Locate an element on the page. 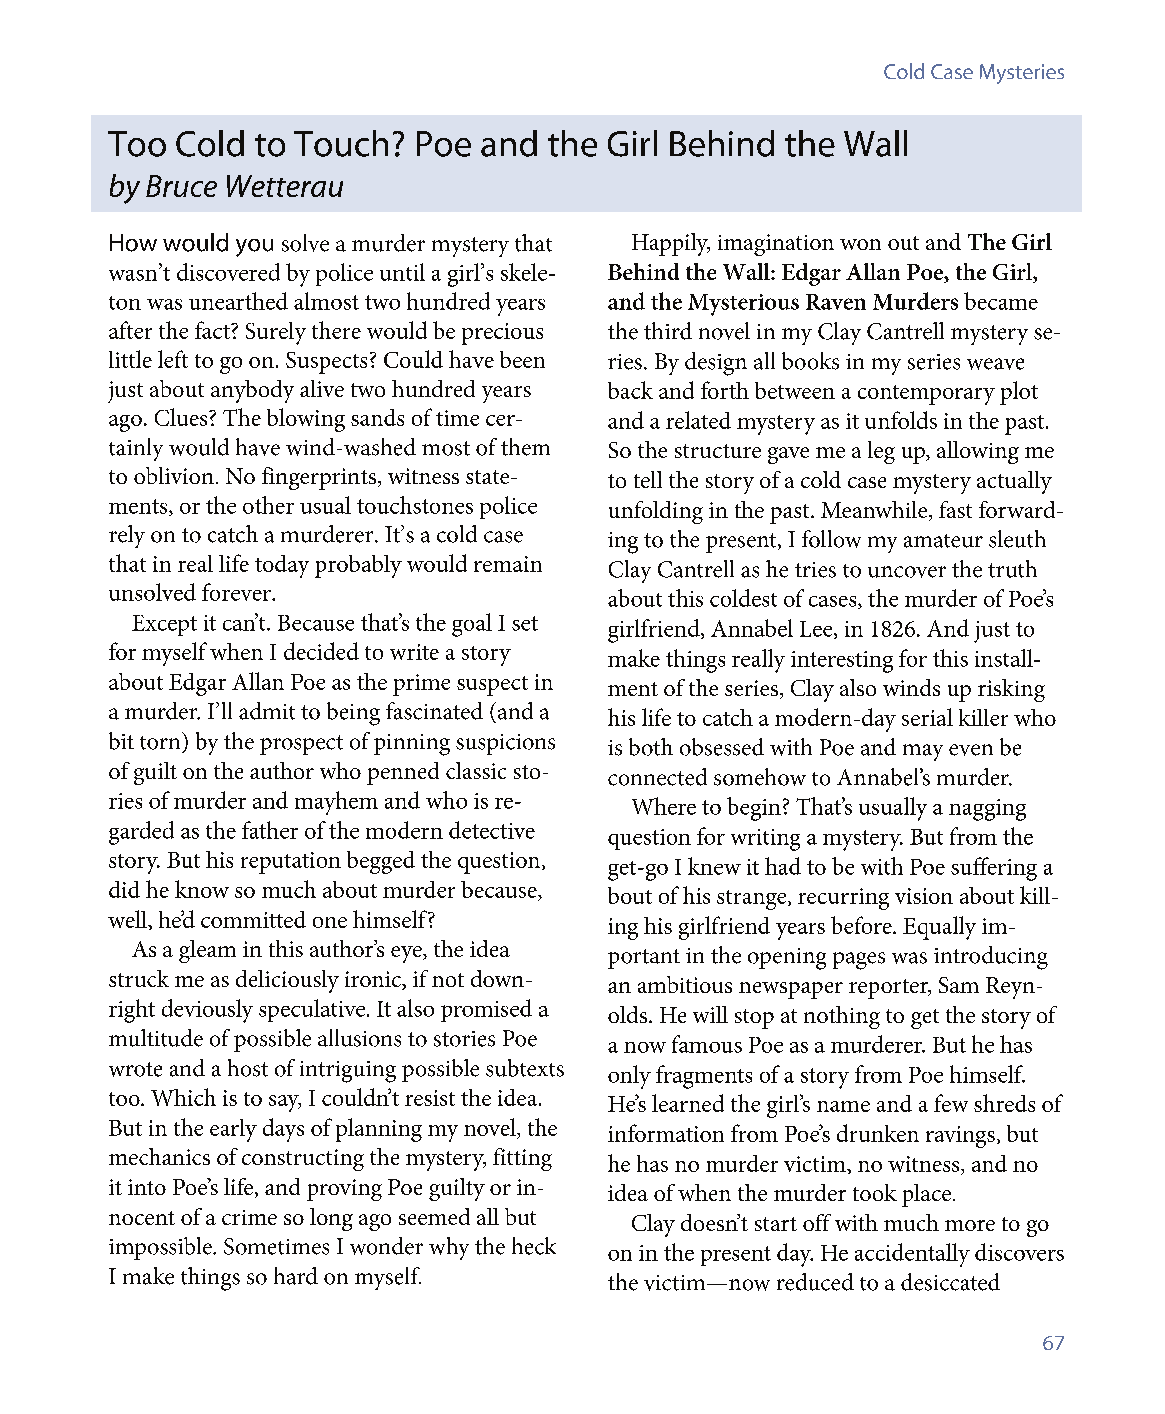 The image size is (1165, 1414). them is located at coordinates (525, 447).
